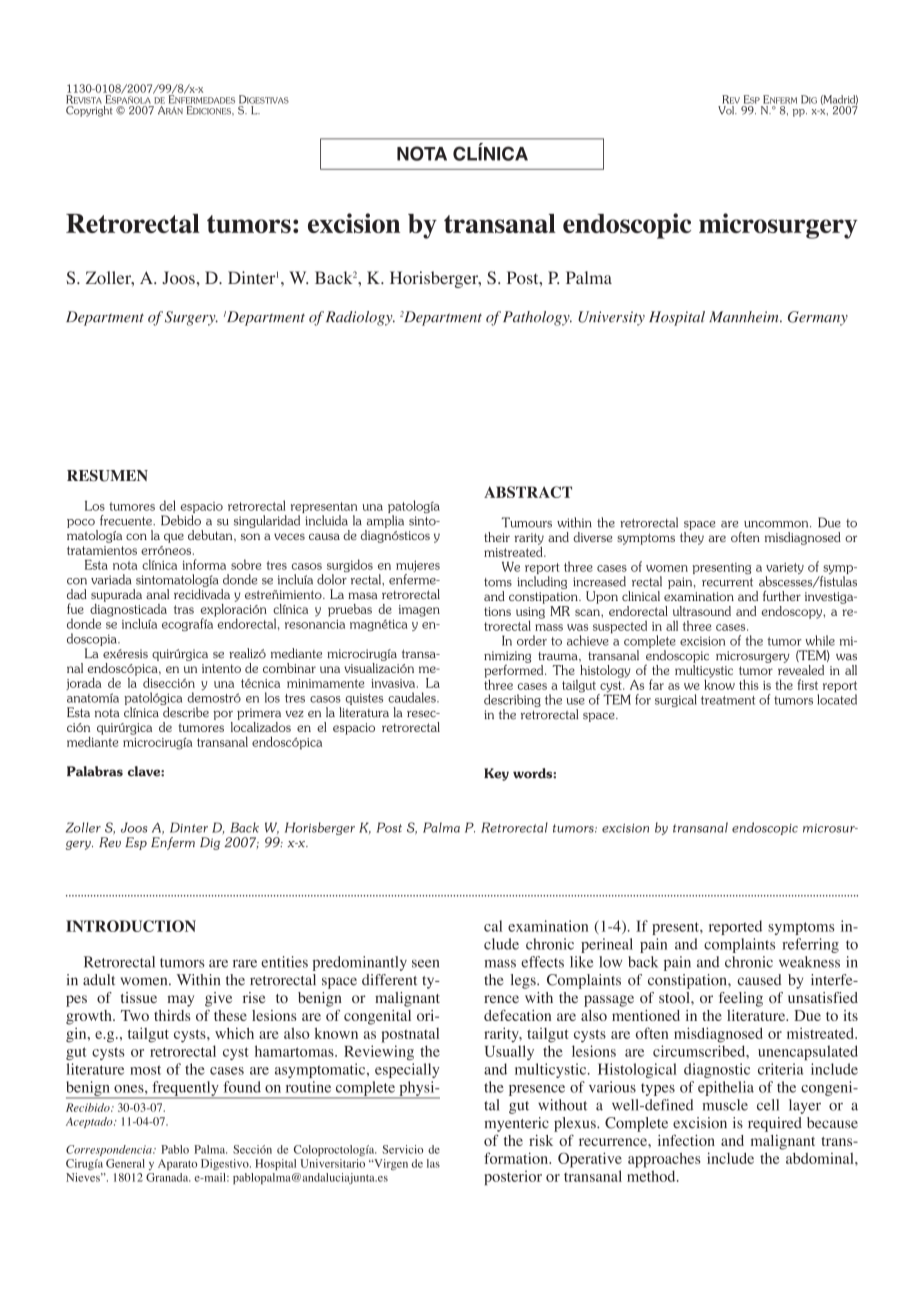  I want to click on they, so click(692, 538).
